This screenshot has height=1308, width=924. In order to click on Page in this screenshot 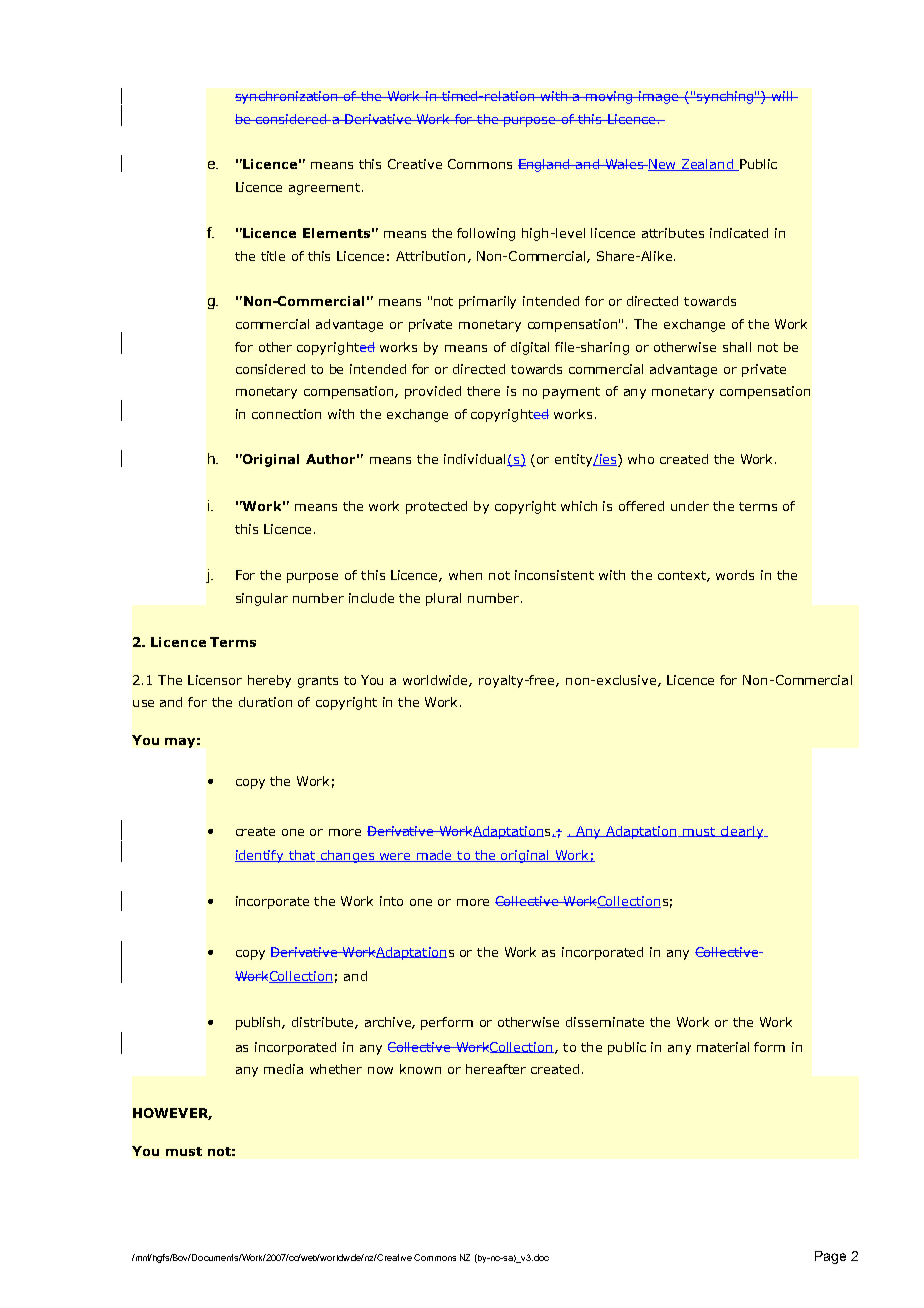, I will do `click(830, 1257)`.
